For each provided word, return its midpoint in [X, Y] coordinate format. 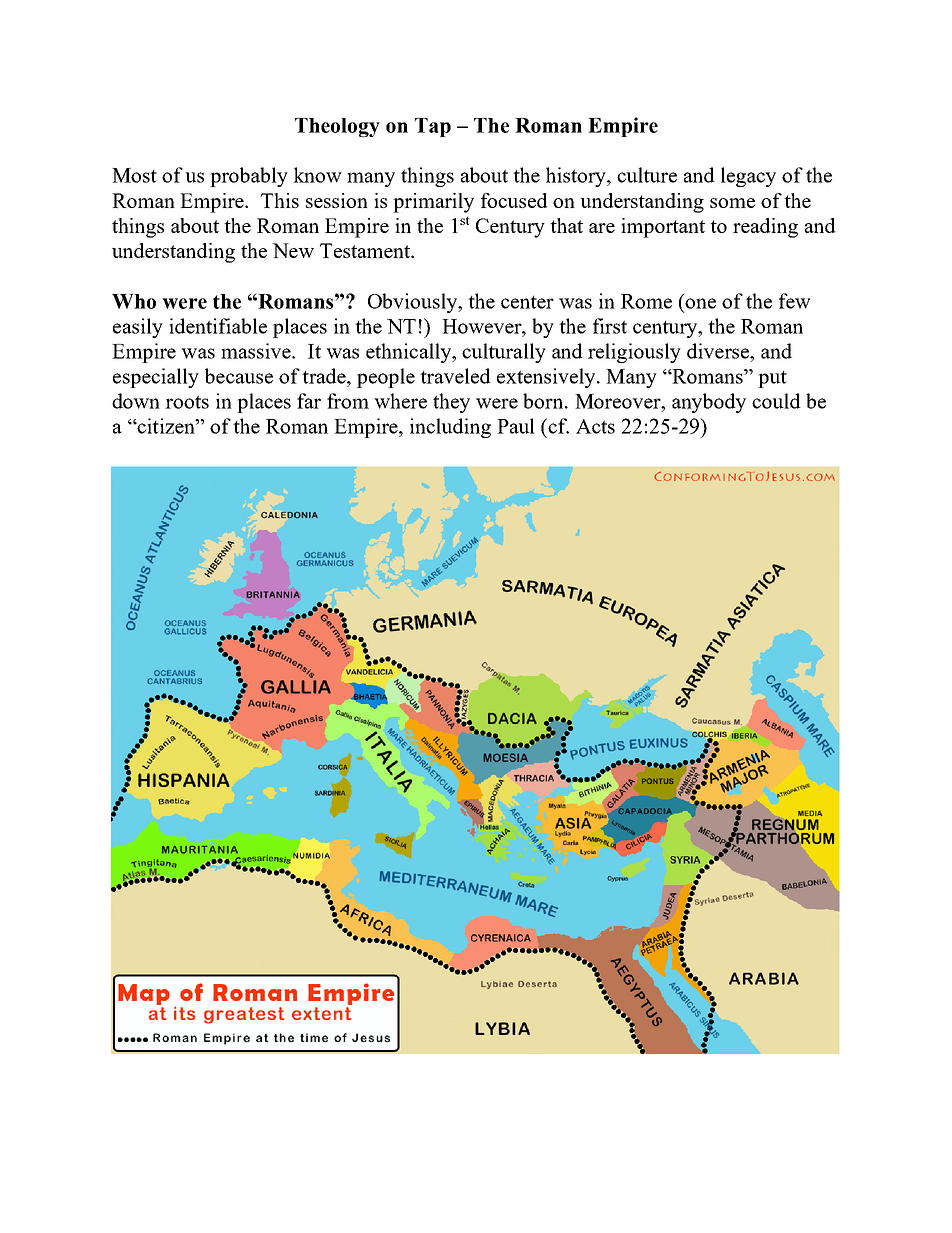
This [280, 200]
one [700, 303]
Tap [433, 127]
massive [257, 351]
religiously [634, 353]
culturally [504, 353]
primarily [433, 203]
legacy [748, 177]
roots [187, 402]
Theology [337, 127]
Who [134, 301]
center [527, 302]
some [732, 203]
